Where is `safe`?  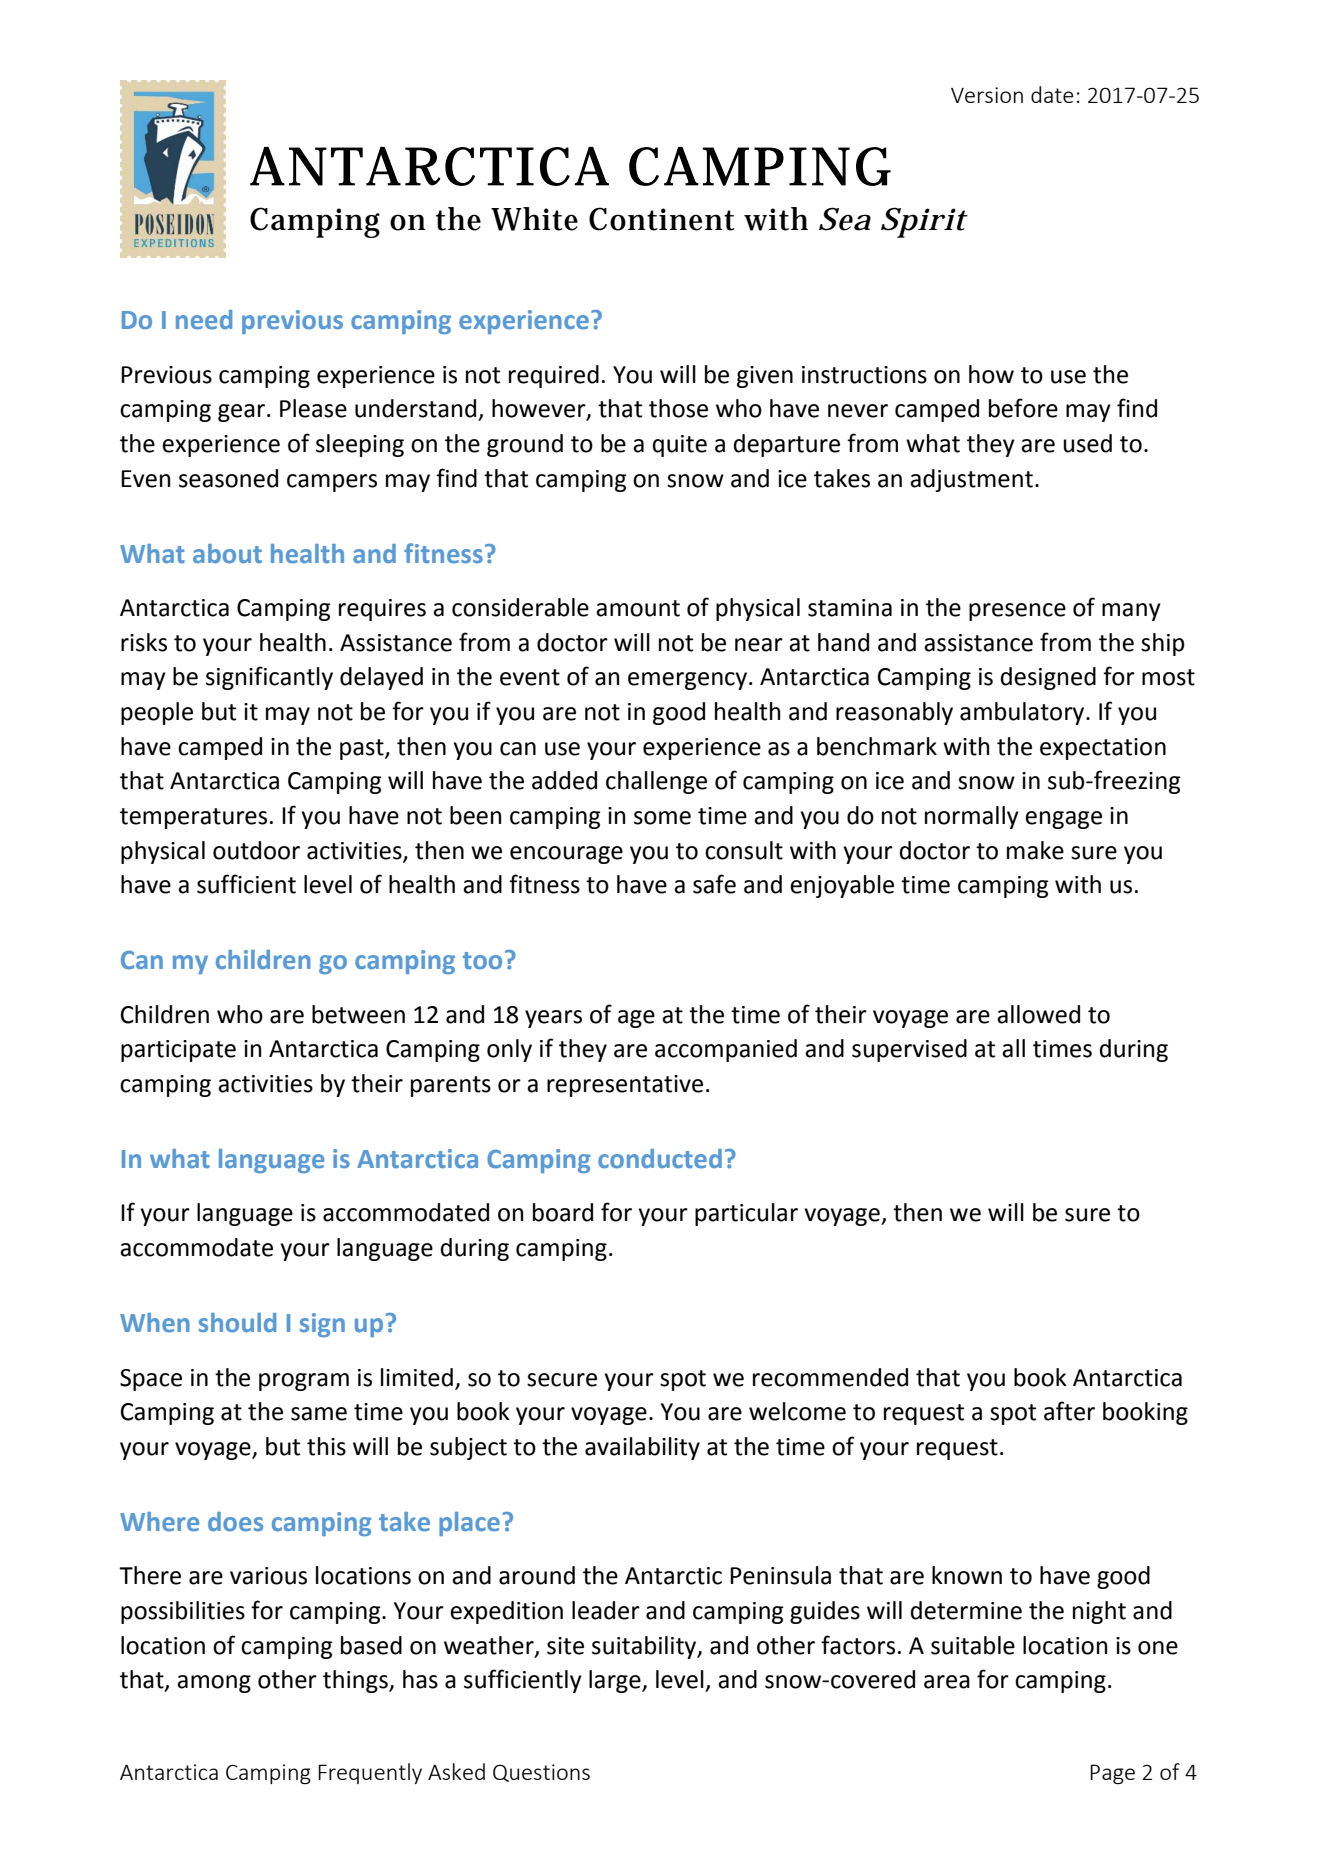
safe is located at coordinates (714, 884).
